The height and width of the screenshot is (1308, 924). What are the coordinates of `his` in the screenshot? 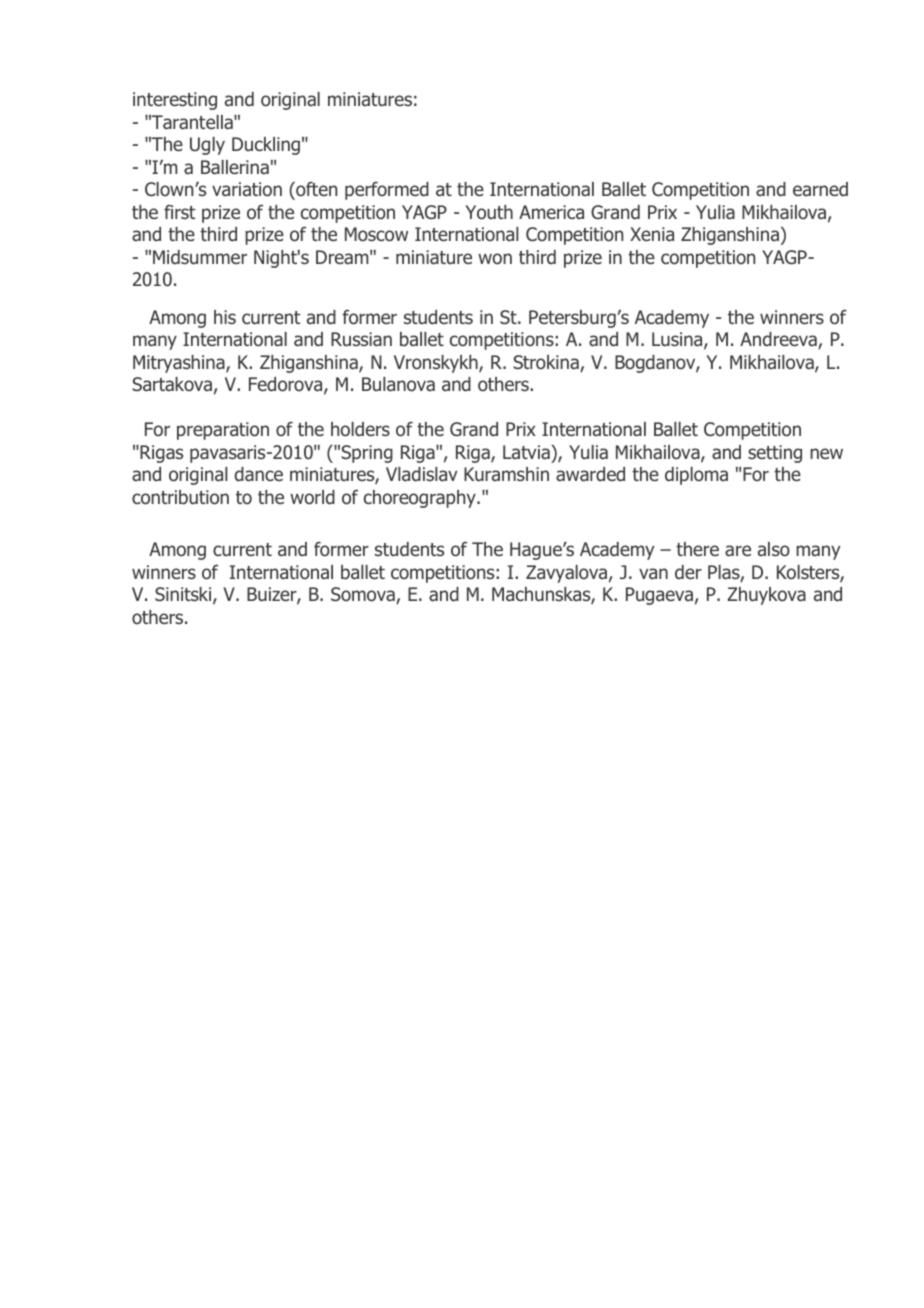 It's located at (225, 317).
